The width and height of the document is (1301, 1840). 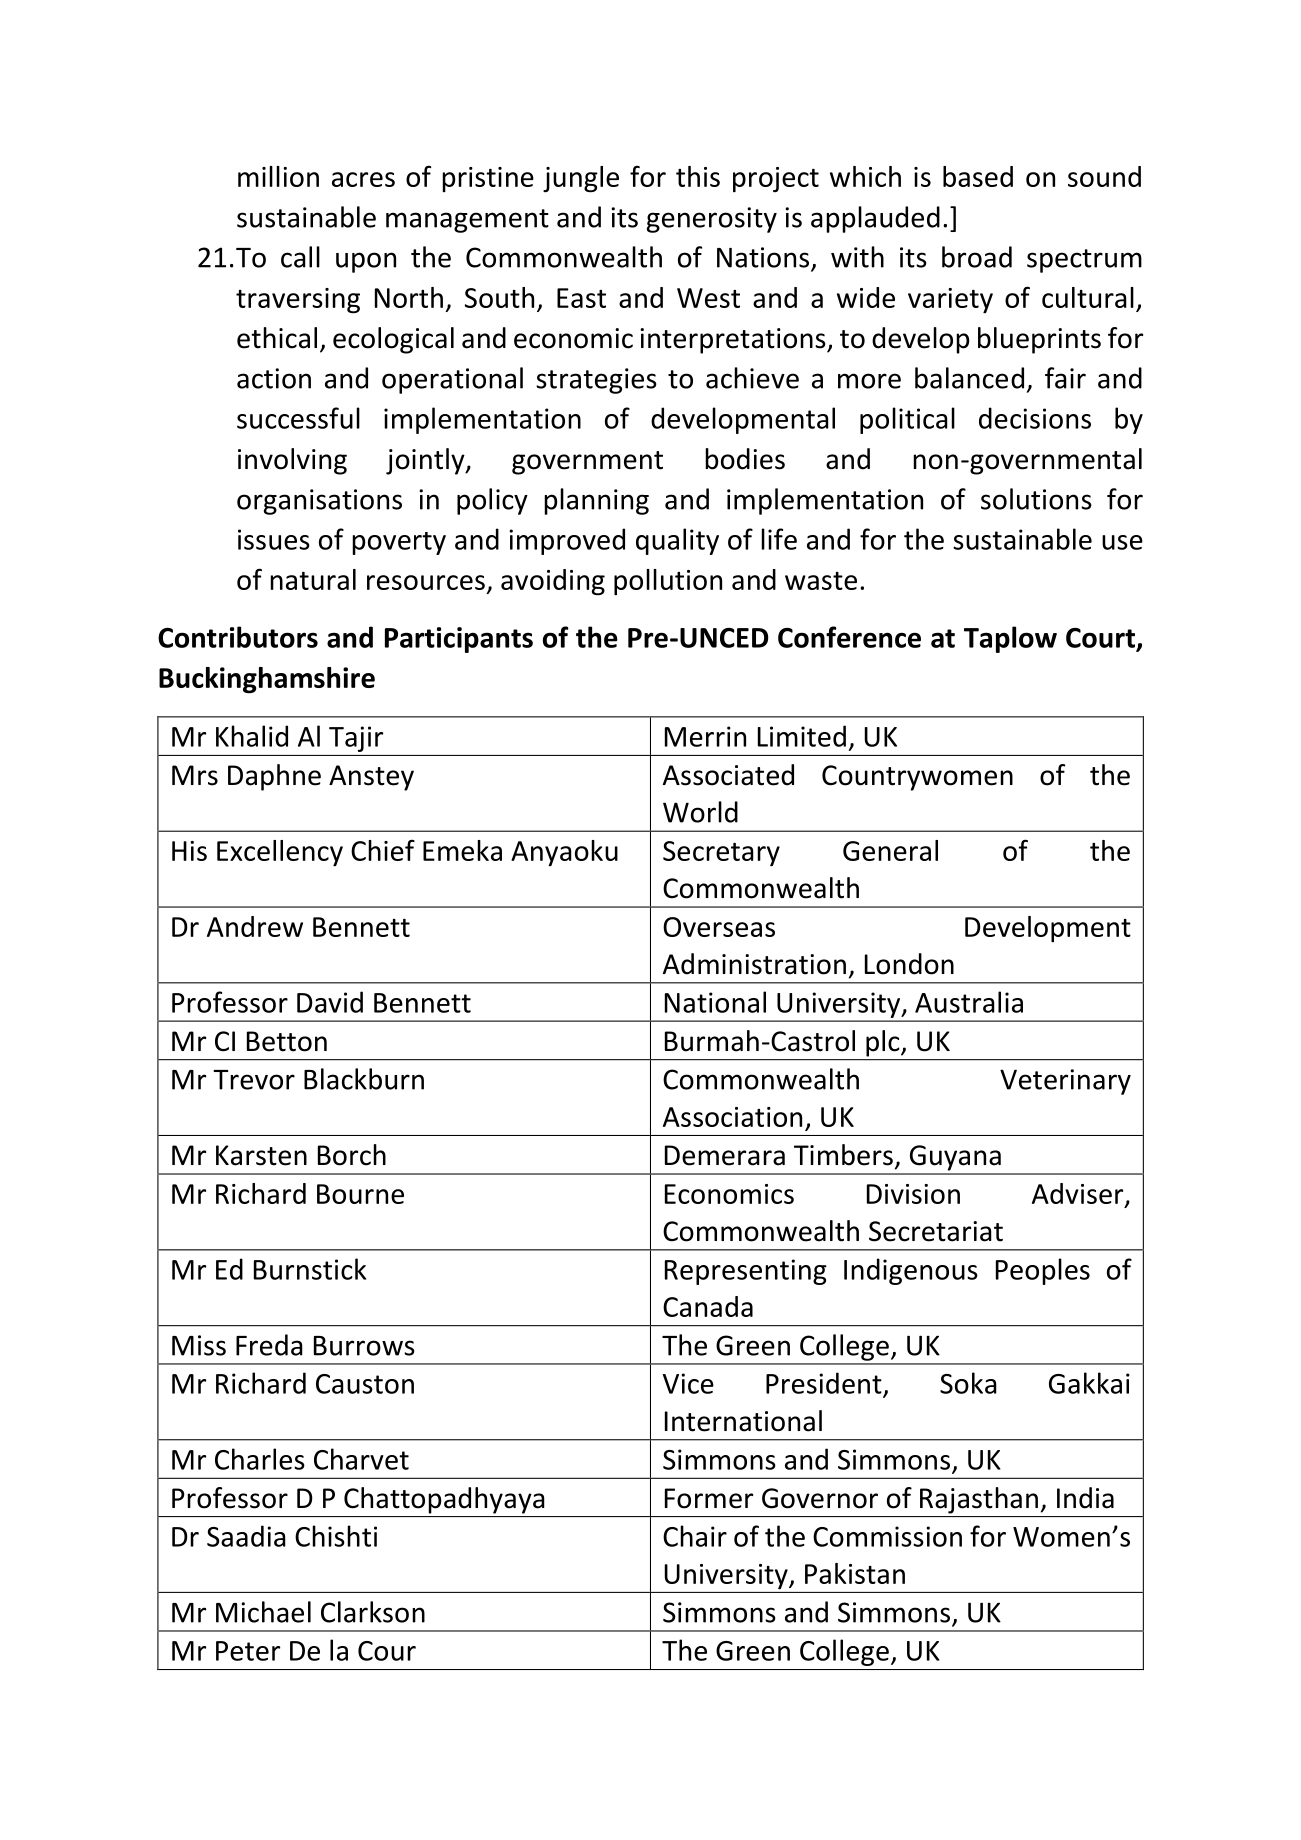 What do you see at coordinates (712, 220) in the document?
I see `generosity` at bounding box center [712, 220].
